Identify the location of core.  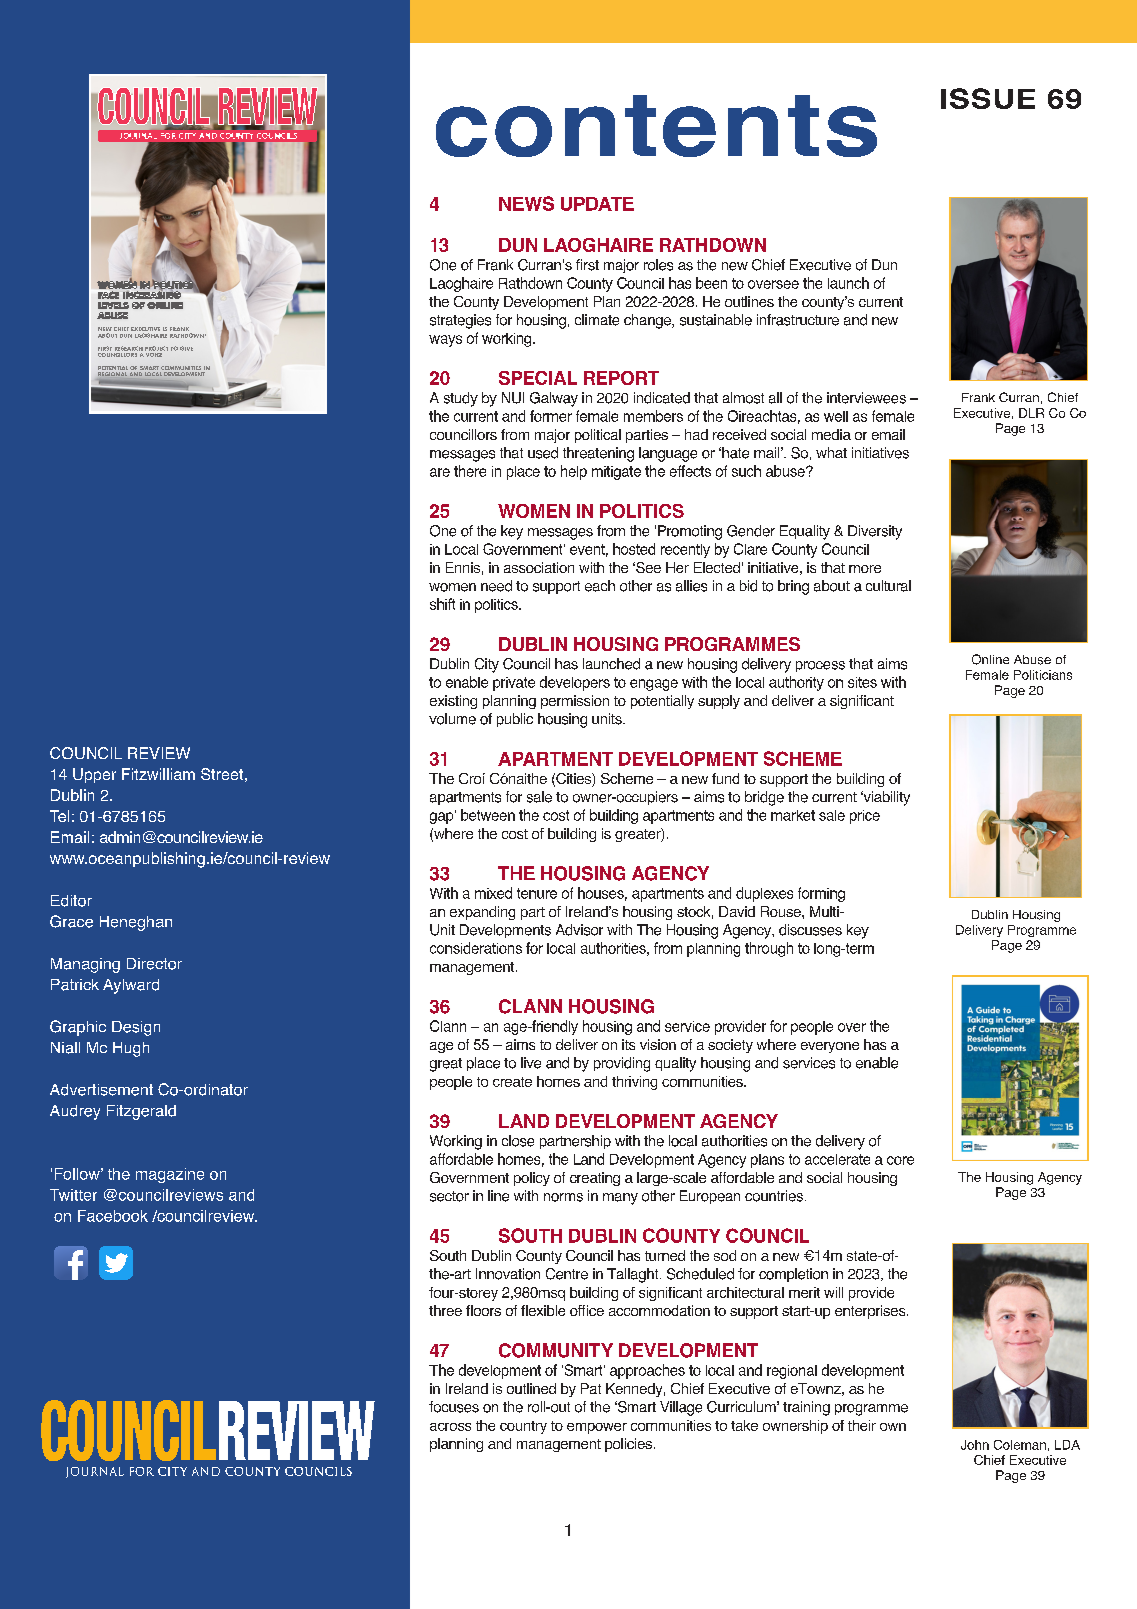
(900, 1160).
